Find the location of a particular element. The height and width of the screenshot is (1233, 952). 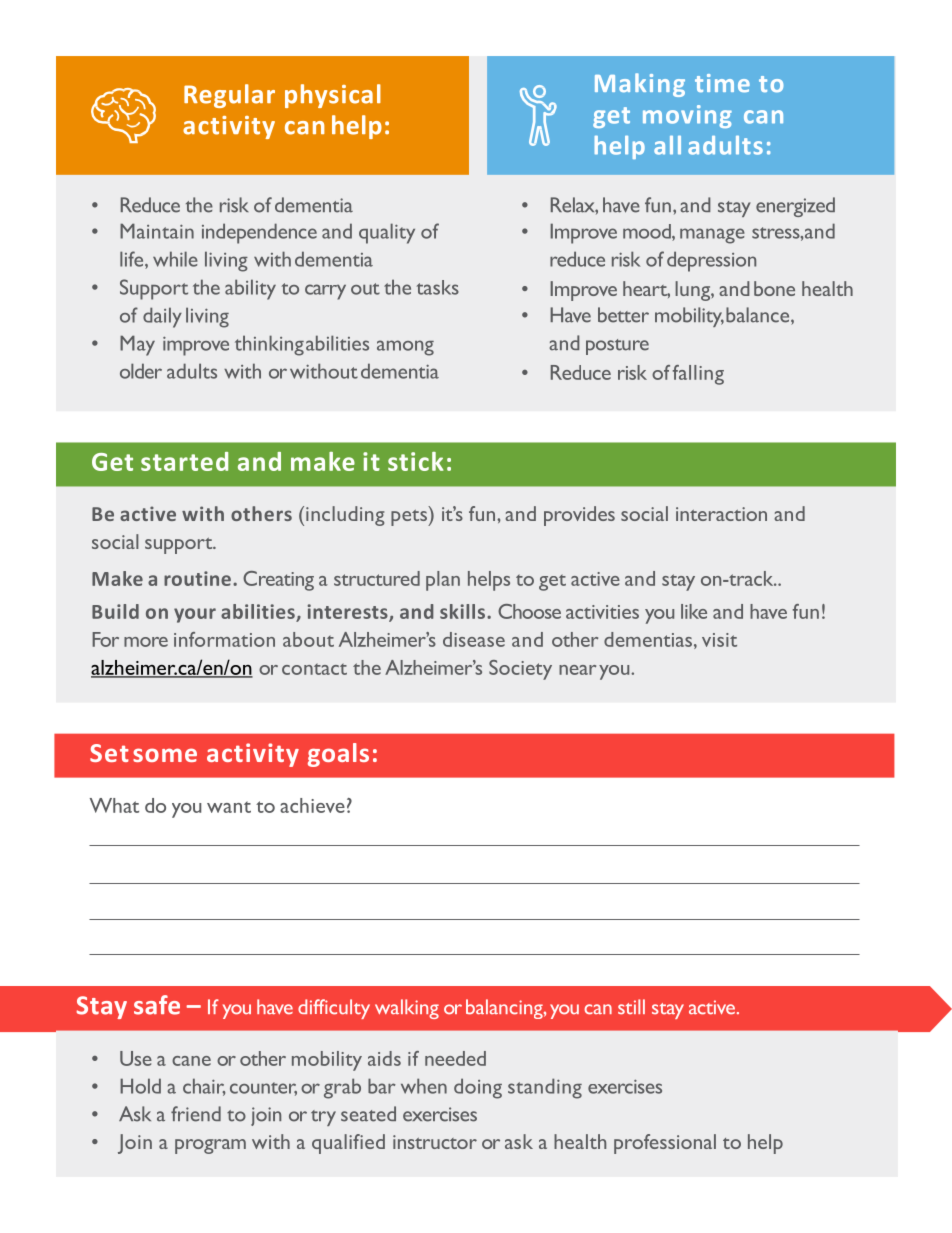

moving is located at coordinates (687, 116).
